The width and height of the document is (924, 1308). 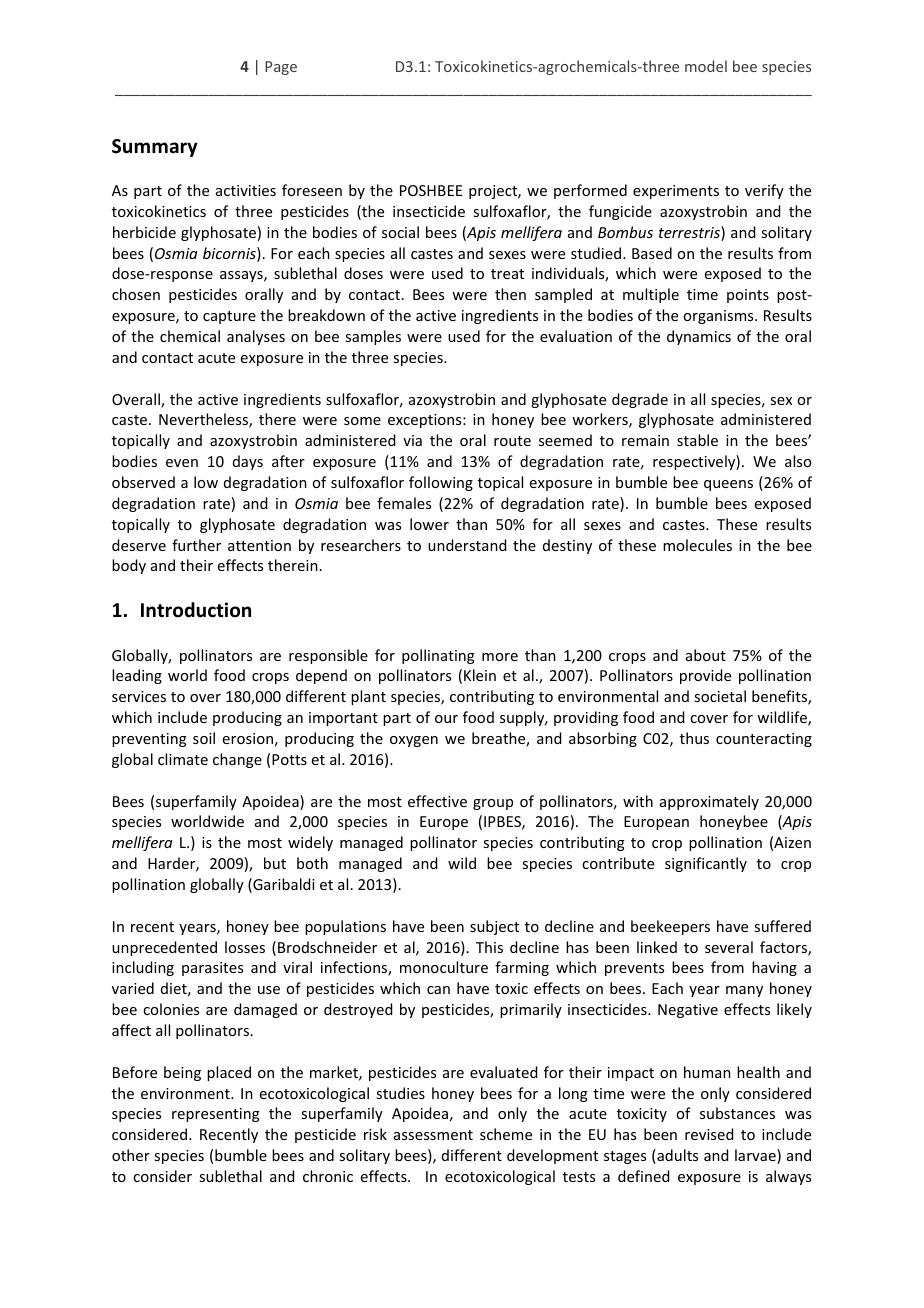 I want to click on losses, so click(x=245, y=947).
